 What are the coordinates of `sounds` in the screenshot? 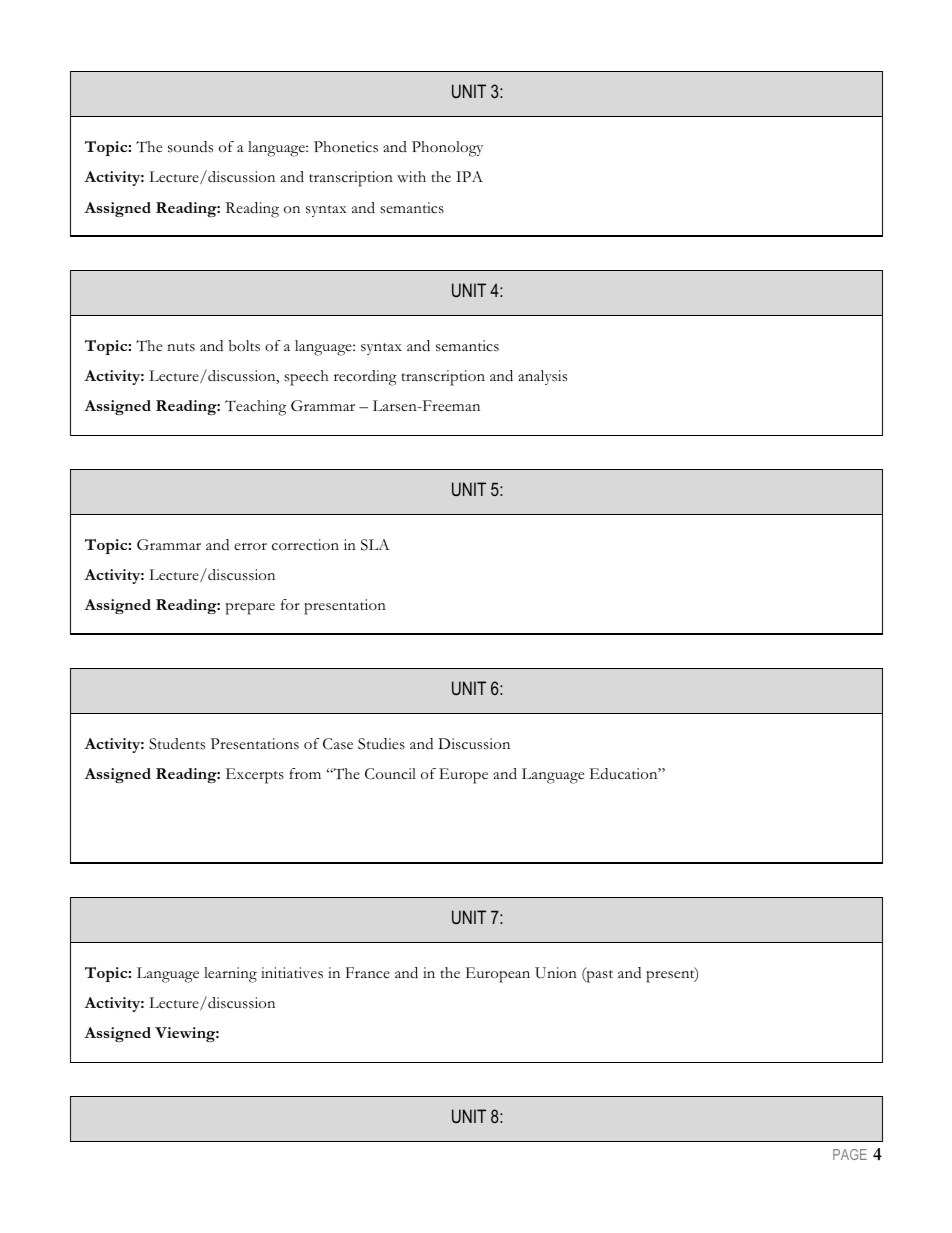 It's located at (190, 147).
